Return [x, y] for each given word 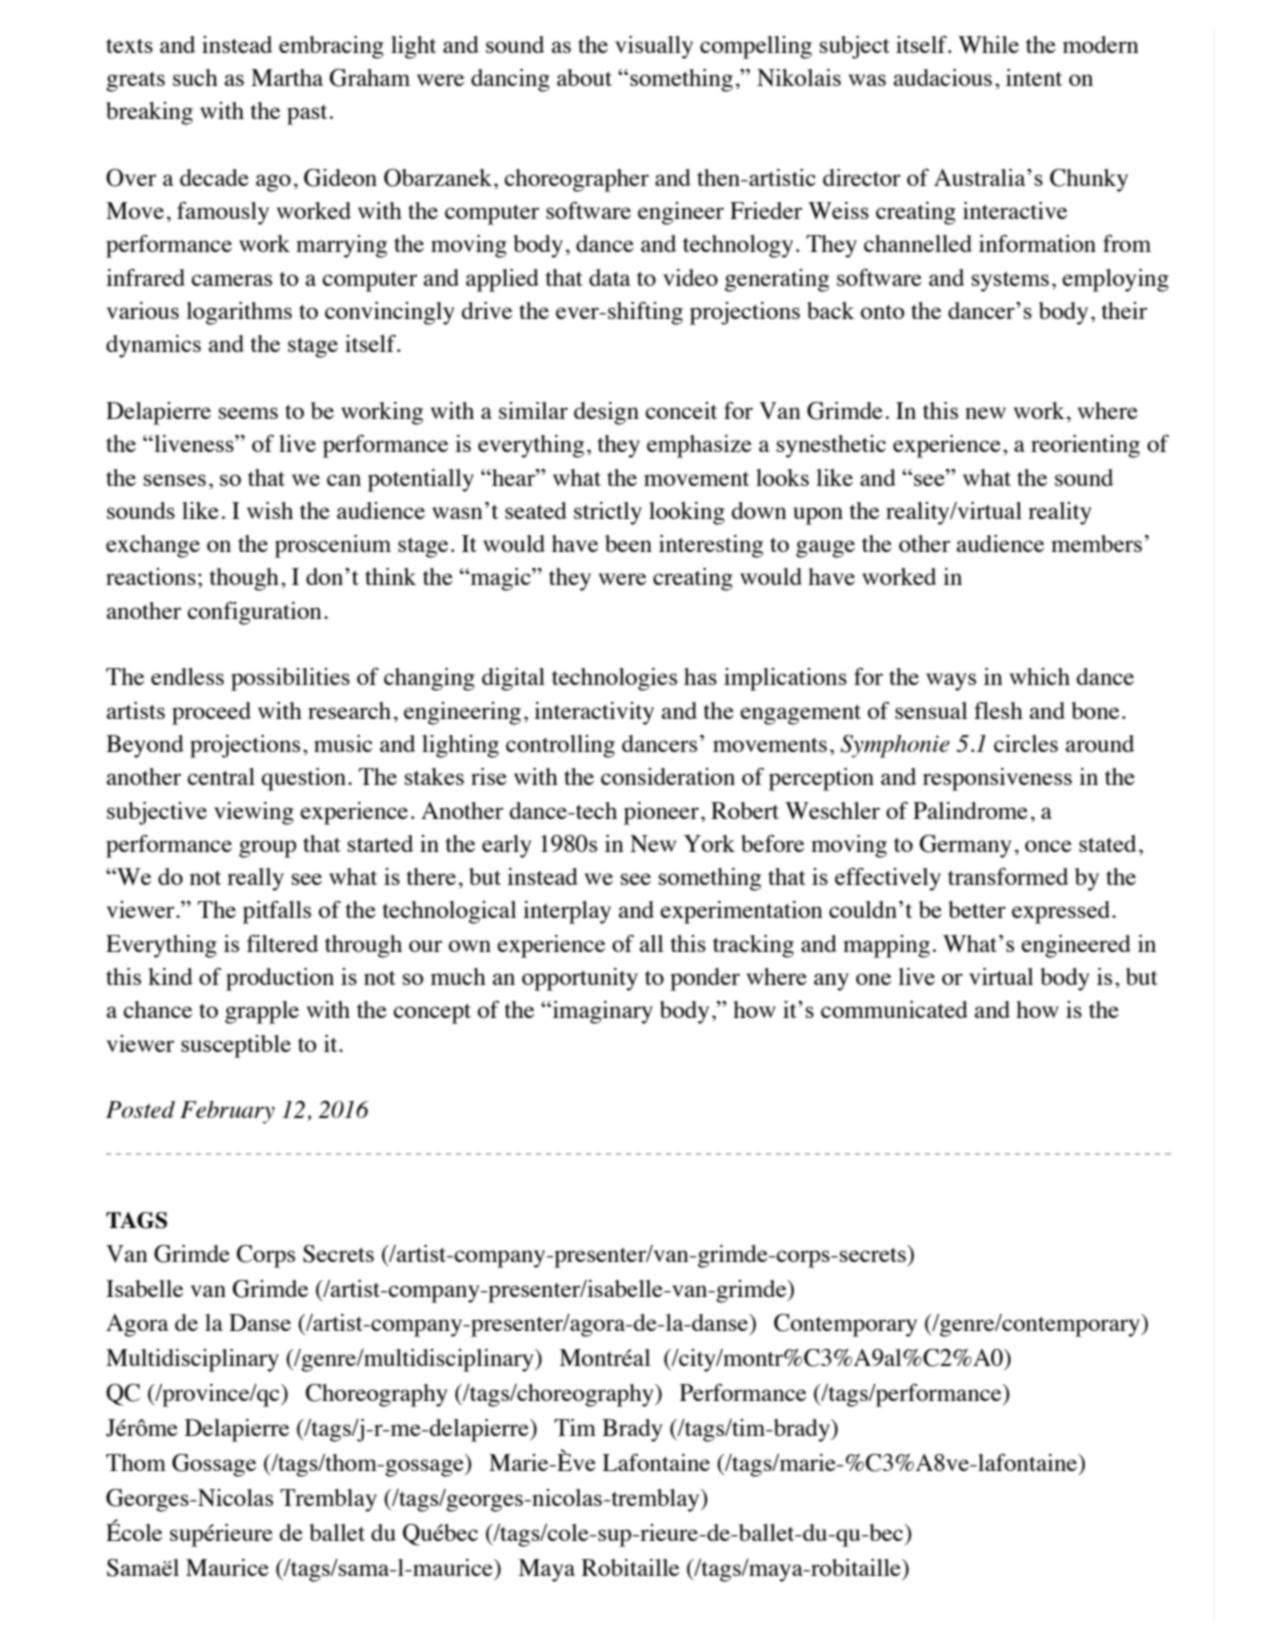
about [584, 77]
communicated [894, 1009]
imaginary [601, 1012]
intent [1034, 77]
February [227, 1112]
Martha [287, 77]
